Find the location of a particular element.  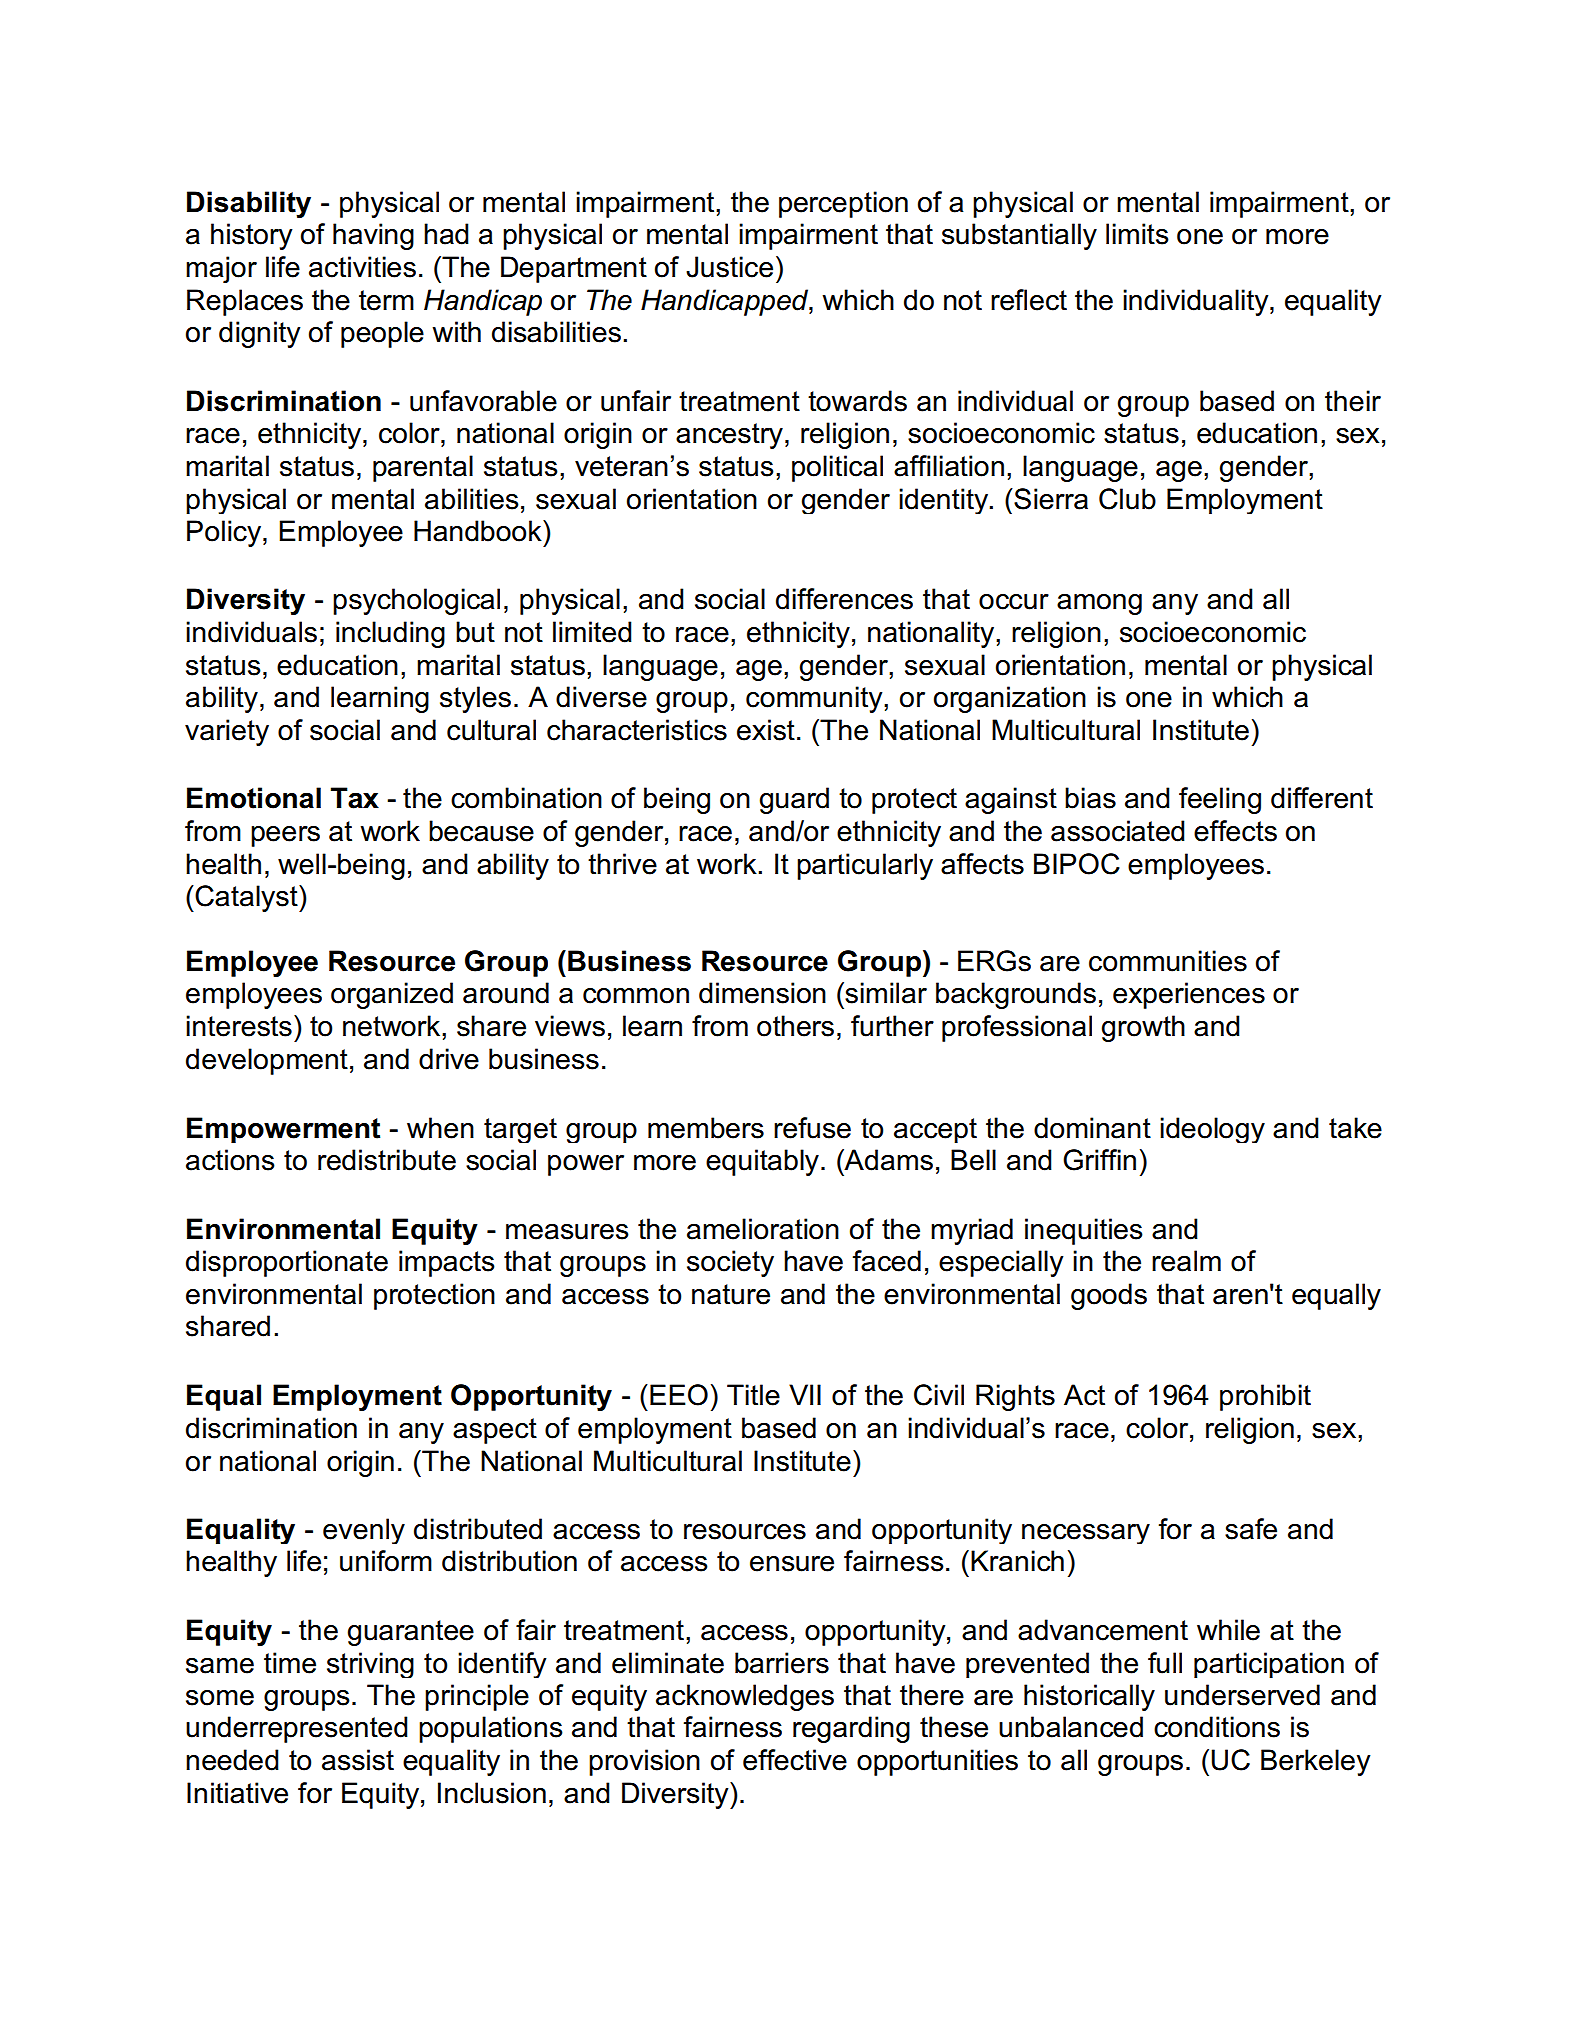

disproportionate is located at coordinates (287, 1263).
